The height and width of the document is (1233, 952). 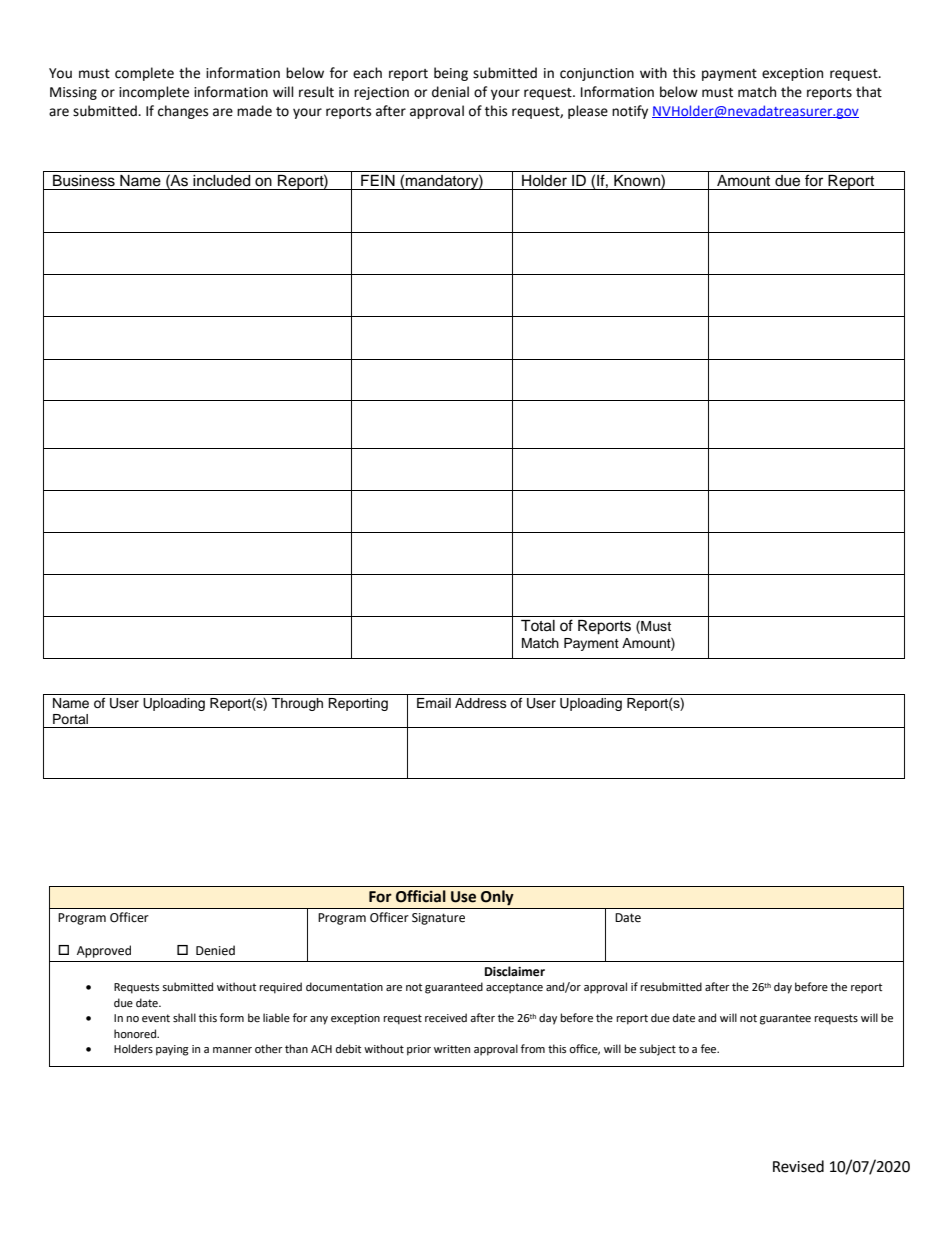 What do you see at coordinates (450, 92) in the document?
I see `denial` at bounding box center [450, 92].
